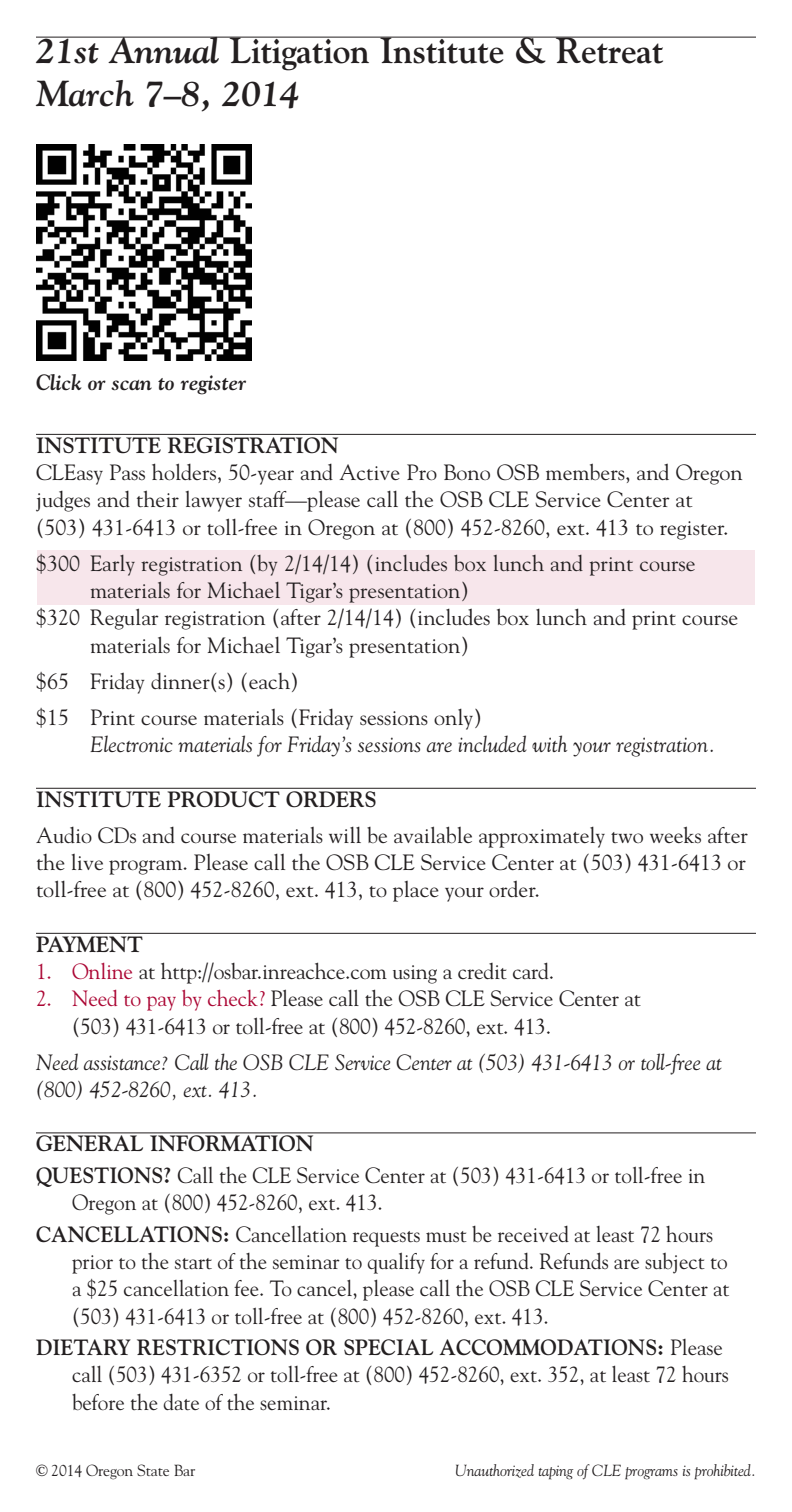 This screenshot has width=792, height=1512. I want to click on Retreat, so click(610, 50).
